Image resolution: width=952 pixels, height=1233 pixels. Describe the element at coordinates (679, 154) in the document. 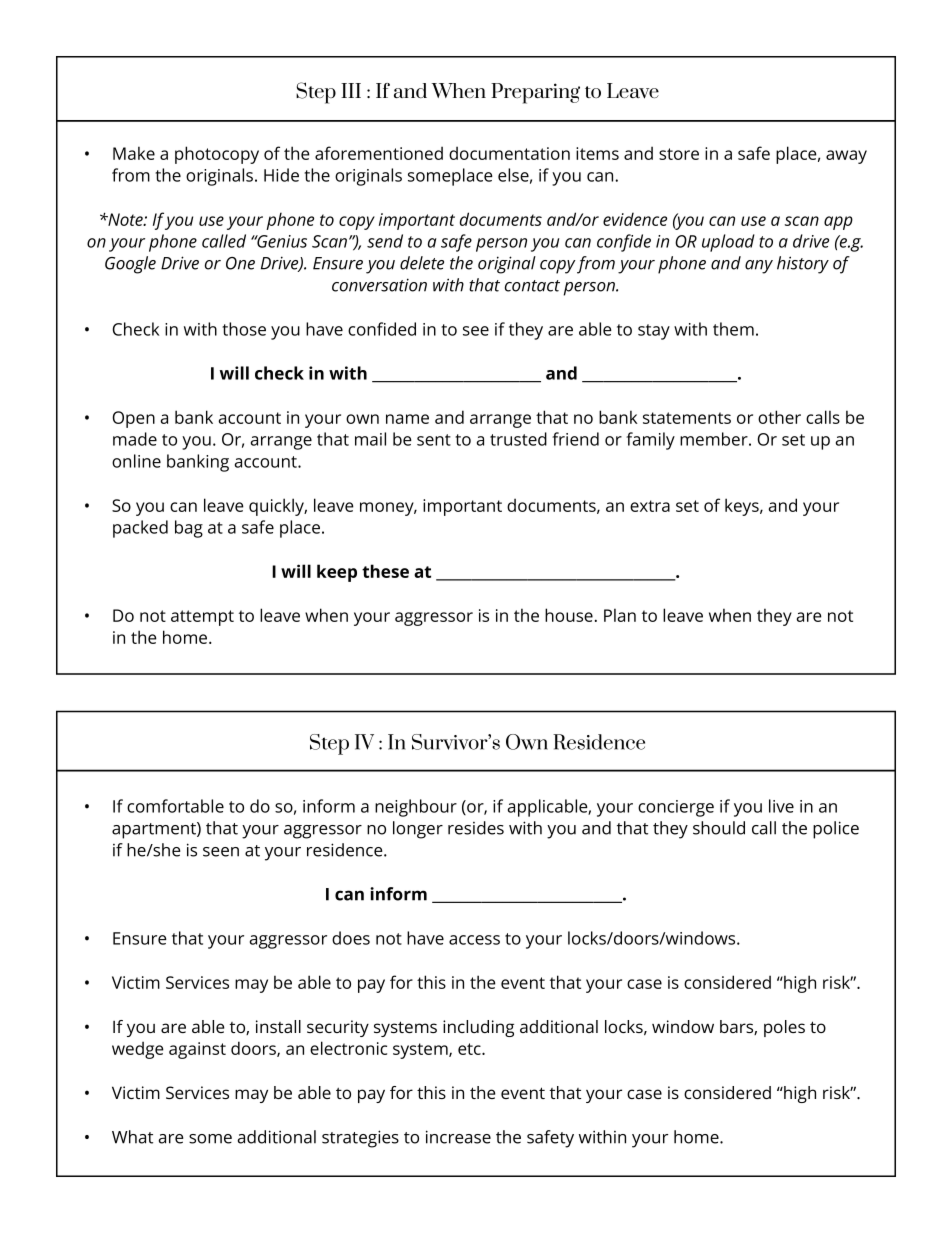

I see `store` at that location.
